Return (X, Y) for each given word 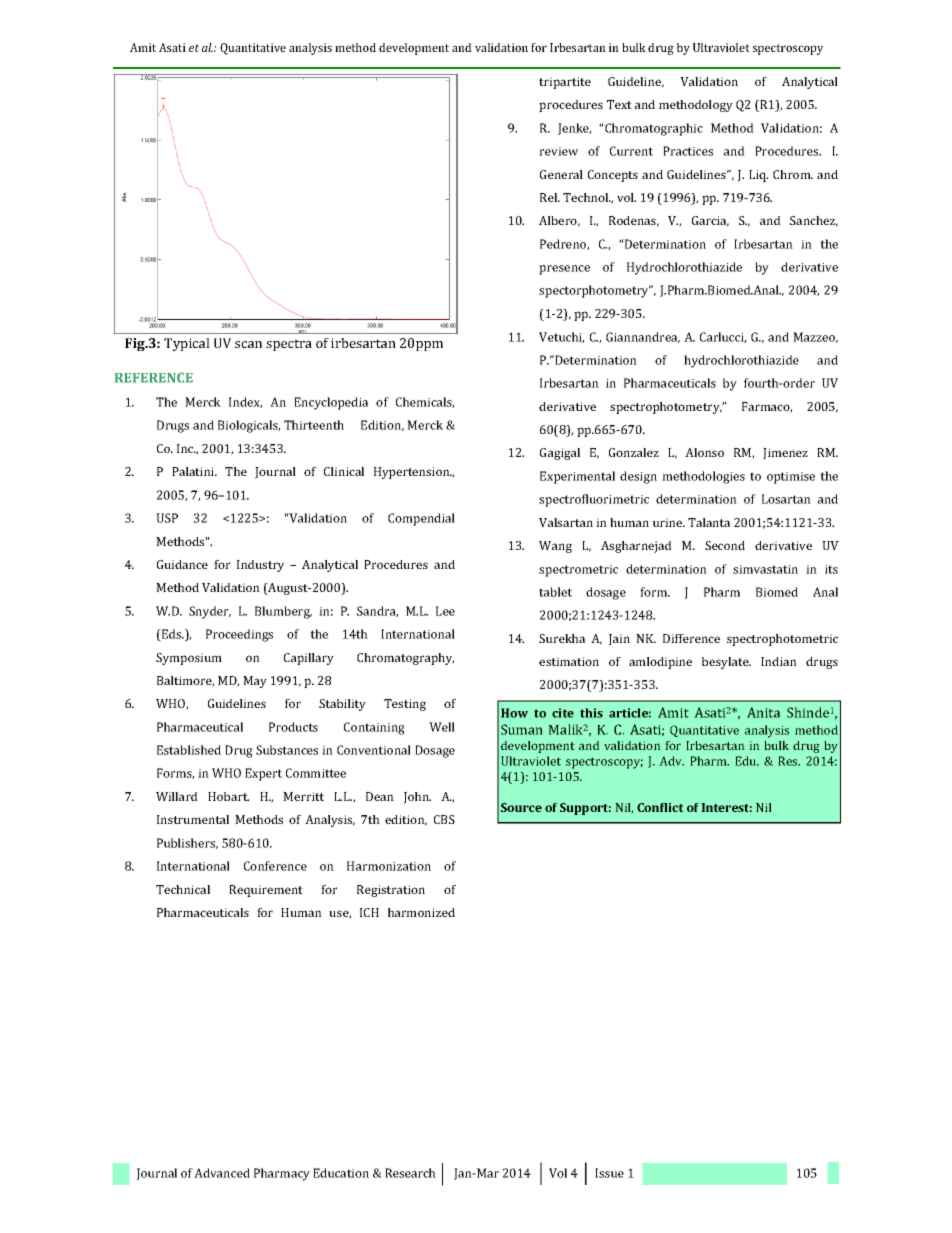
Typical (187, 344)
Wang (555, 547)
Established (189, 750)
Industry (260, 566)
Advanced (222, 1173)
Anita (763, 712)
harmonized (421, 912)
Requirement (266, 891)
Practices (688, 151)
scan (248, 344)
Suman (522, 729)
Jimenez (785, 454)
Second (725, 545)
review (558, 151)
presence (564, 270)
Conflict (660, 807)
